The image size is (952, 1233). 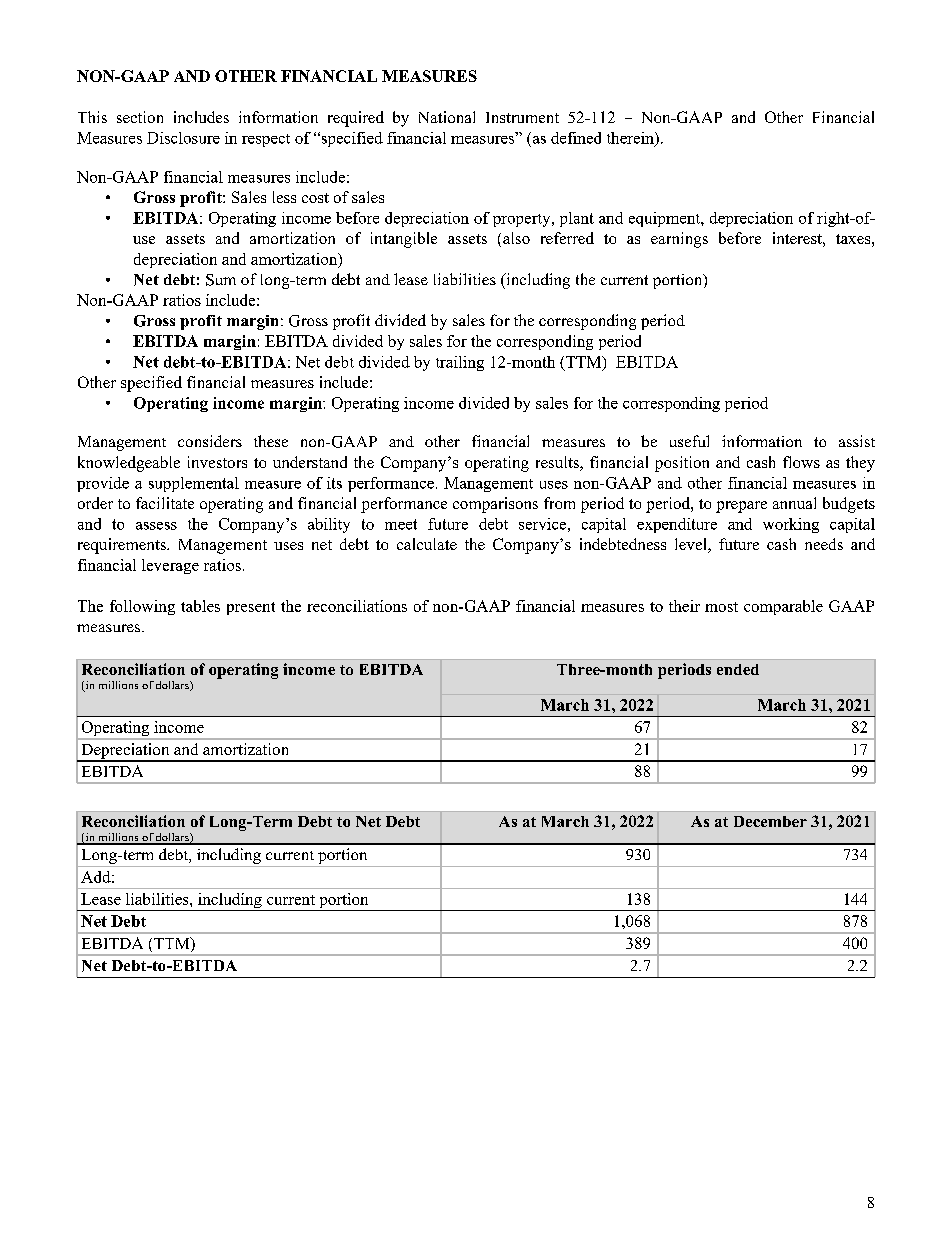 I want to click on National, so click(x=447, y=117).
